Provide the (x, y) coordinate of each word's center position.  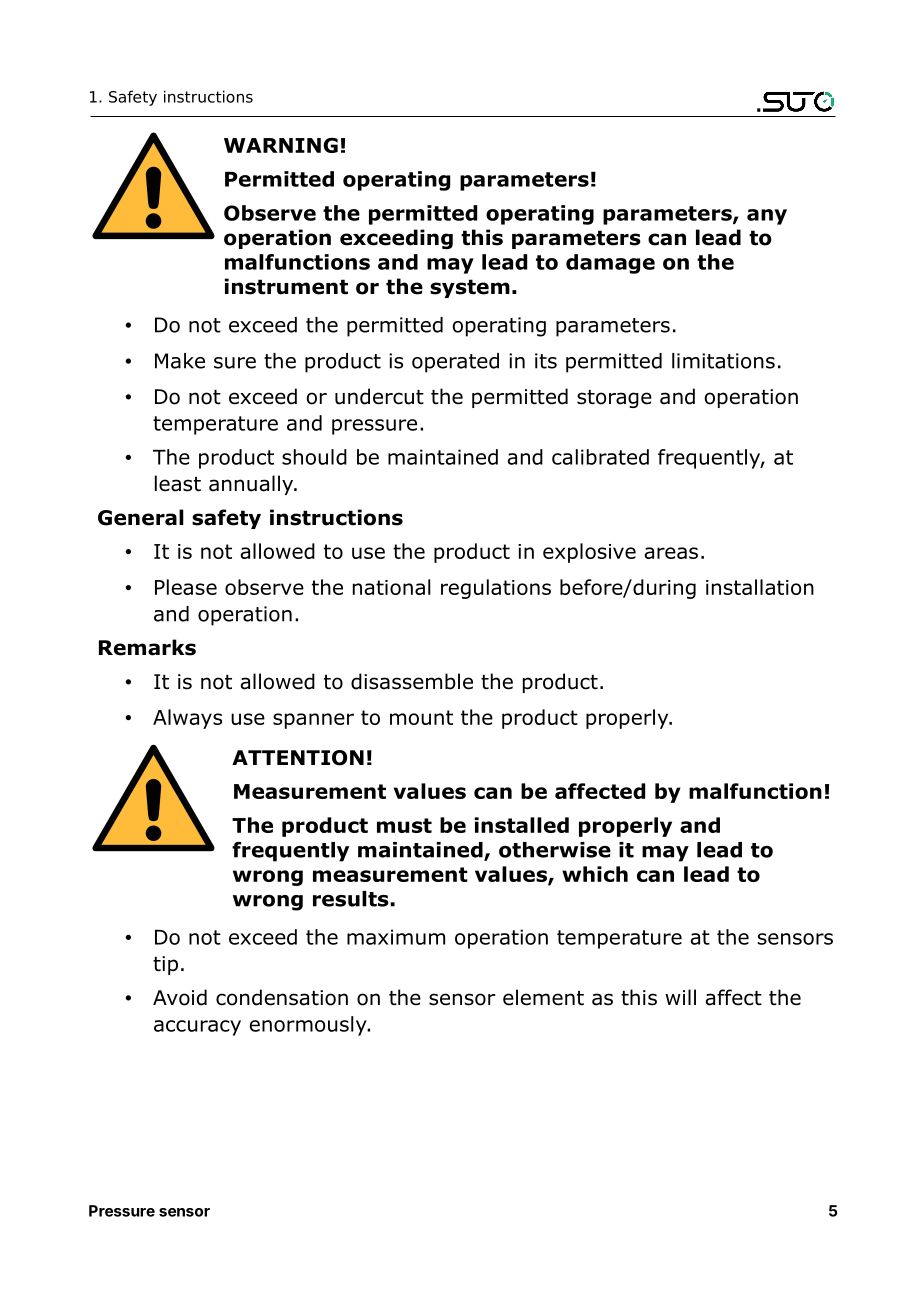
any (767, 217)
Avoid (180, 997)
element (543, 997)
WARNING (281, 145)
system (470, 288)
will (680, 997)
